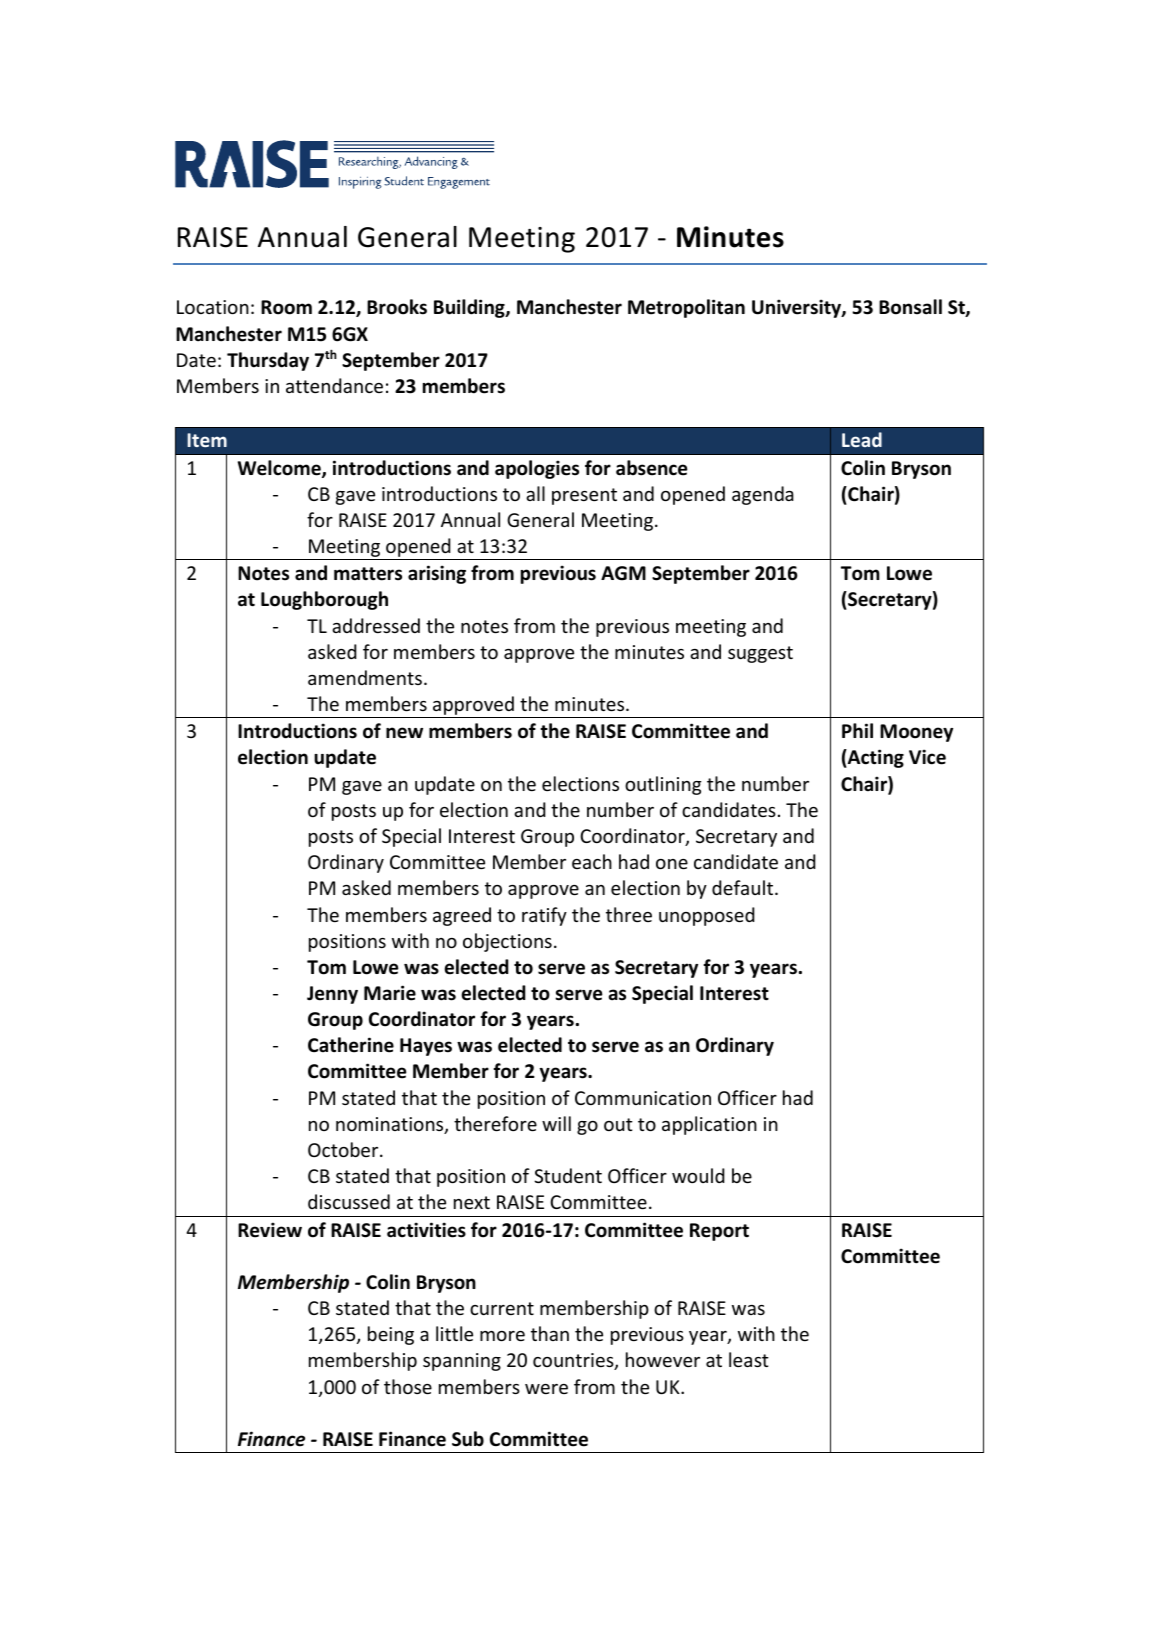  Describe the element at coordinates (351, 1045) in the screenshot. I see `Catherine` at that location.
